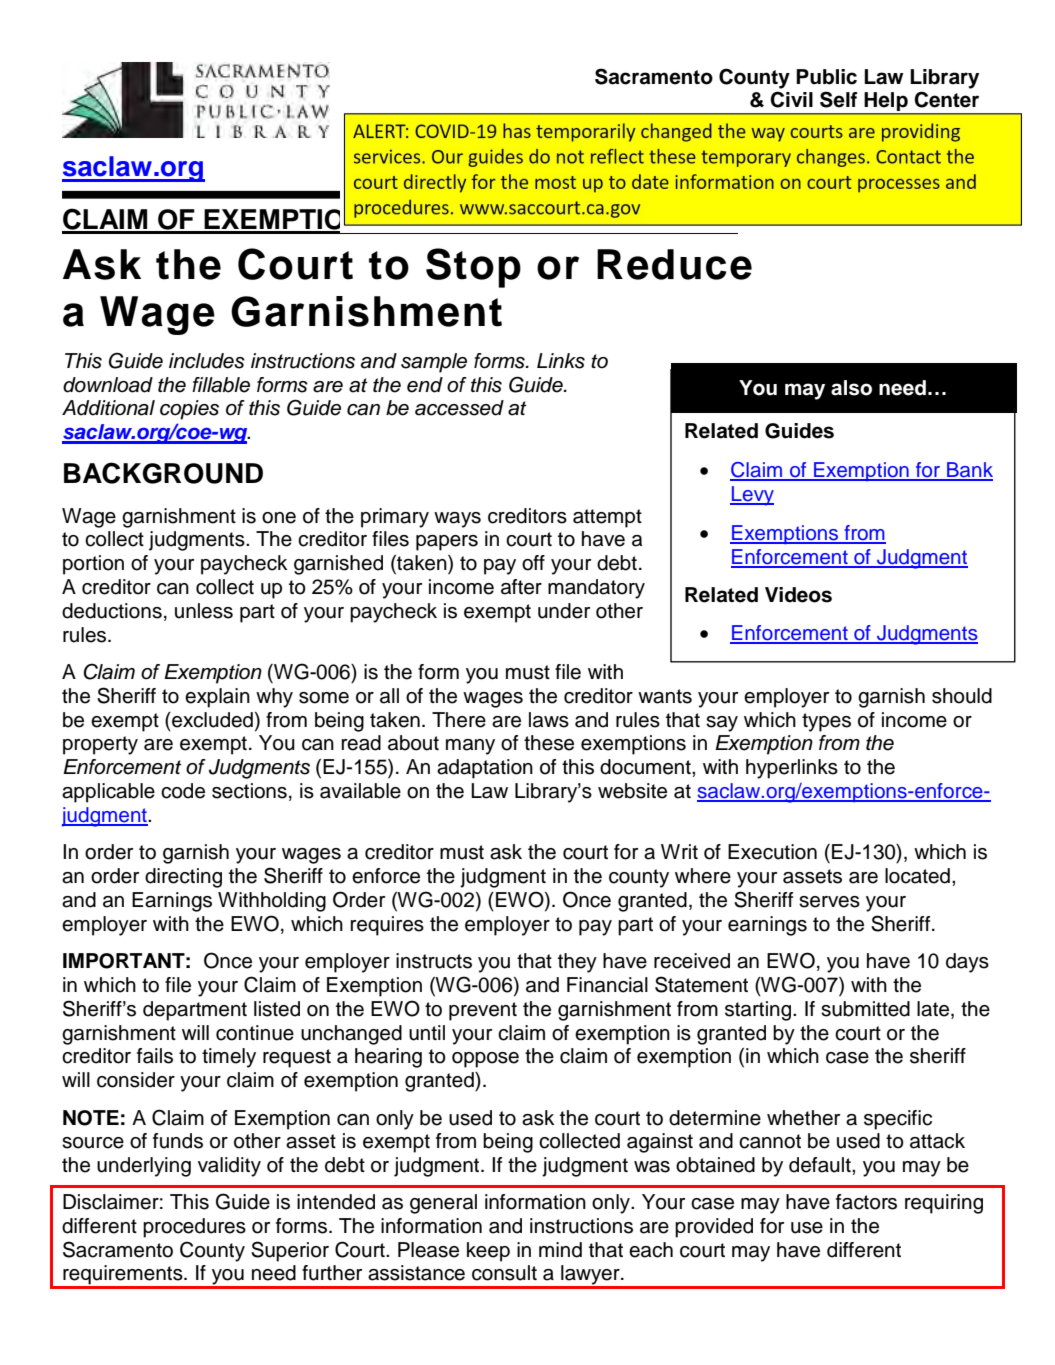  Describe the element at coordinates (207, 361) in the screenshot. I see `includes` at that location.
